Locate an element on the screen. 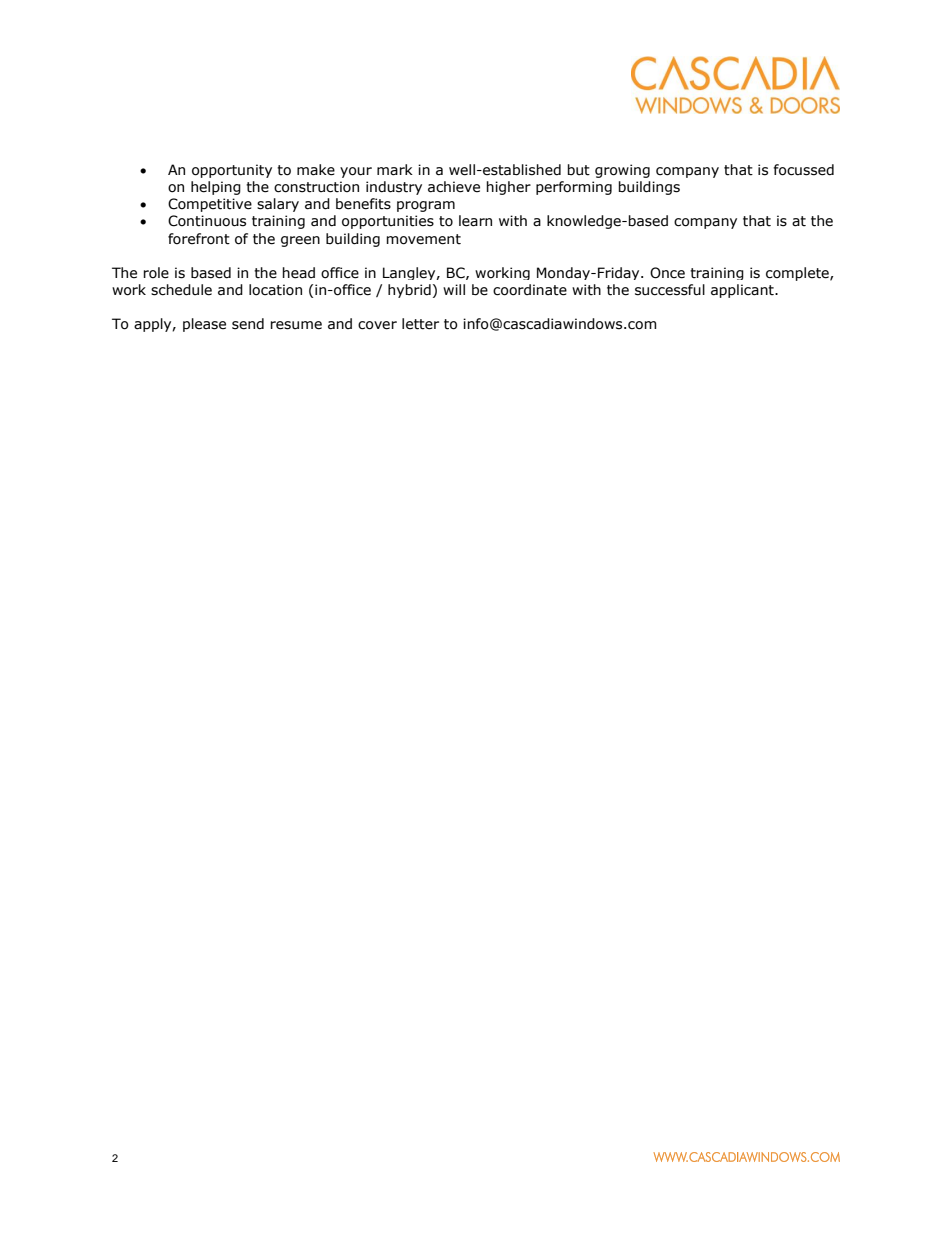 This screenshot has height=1233, width=952. movement is located at coordinates (423, 239).
